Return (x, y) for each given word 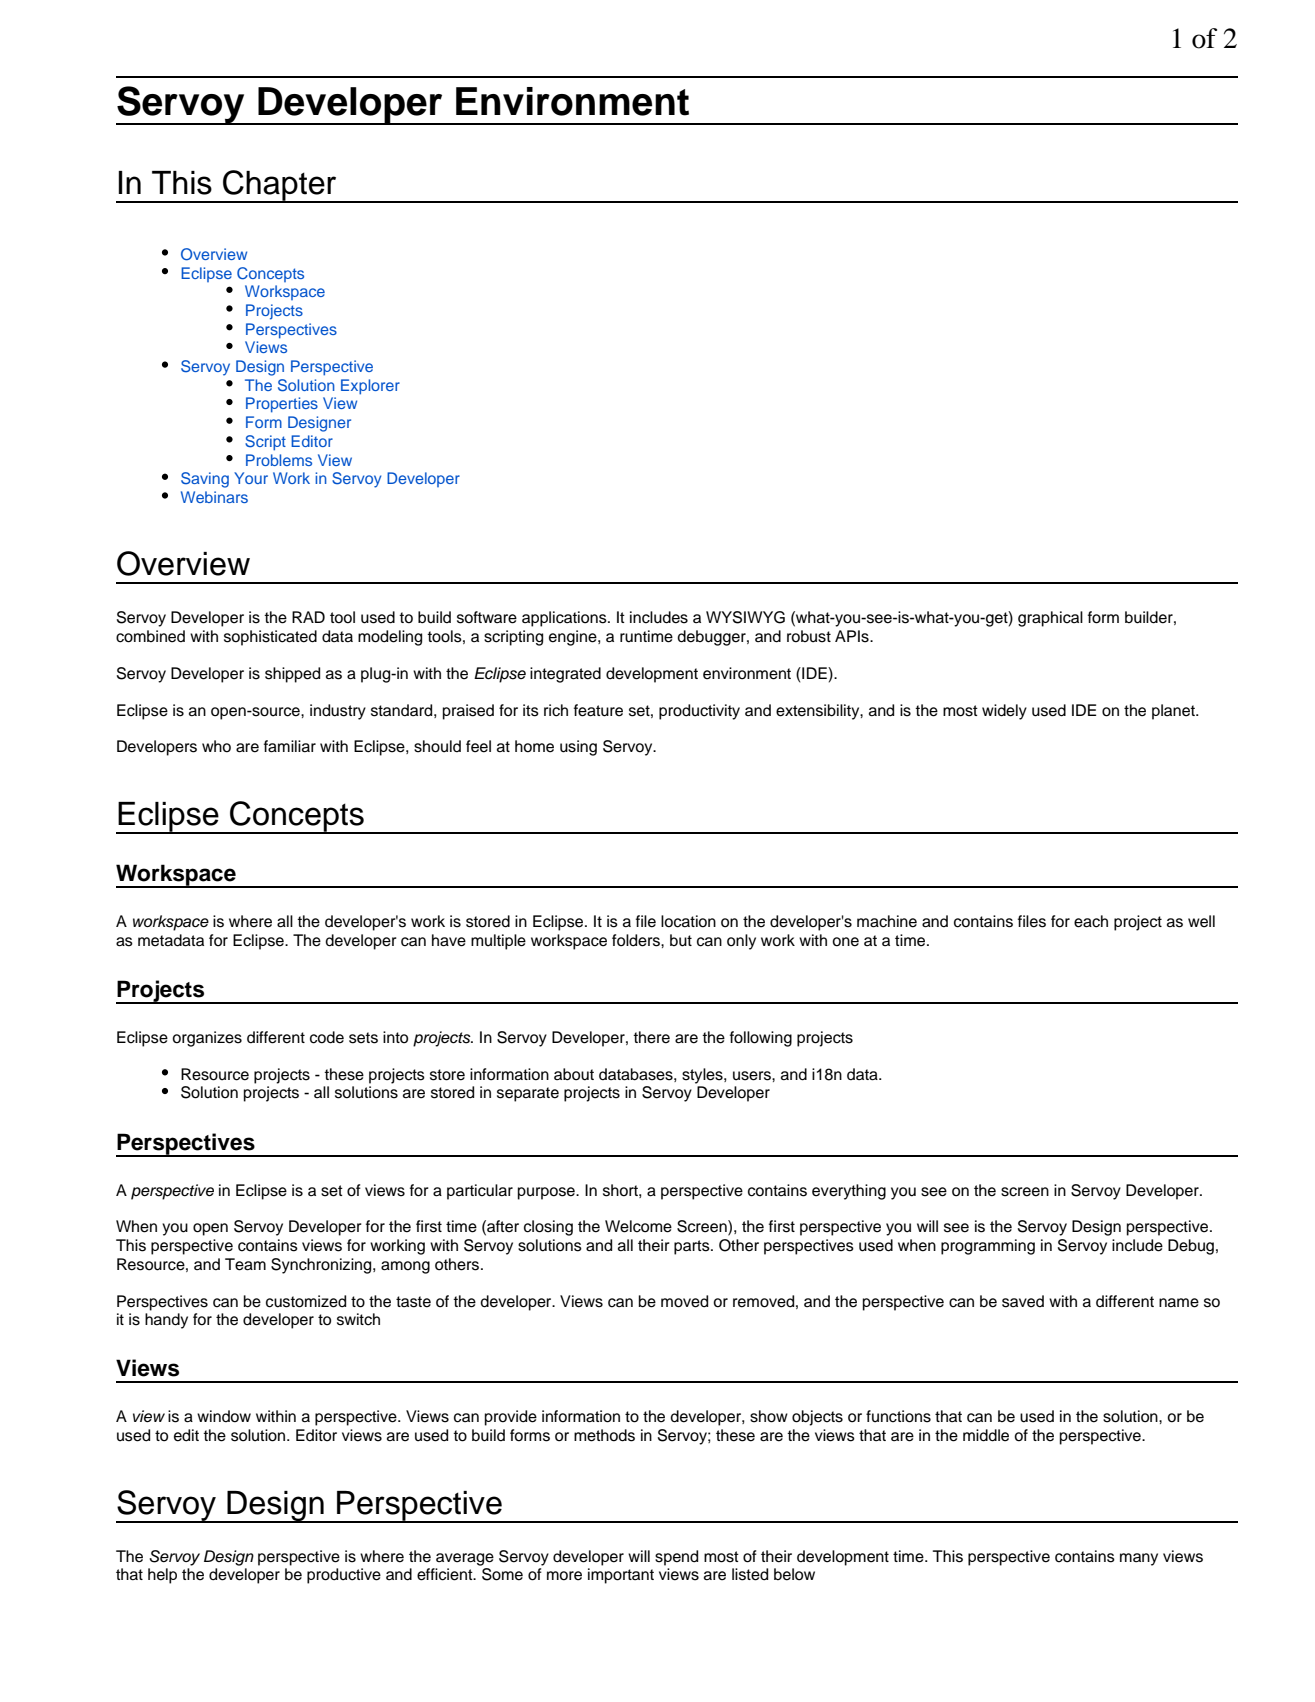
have (449, 940)
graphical (1050, 619)
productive (344, 1576)
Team (245, 1264)
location (688, 921)
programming (988, 1247)
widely (1004, 712)
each (1091, 921)
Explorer (370, 387)
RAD (308, 617)
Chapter (280, 186)
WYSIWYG (745, 617)
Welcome (638, 1226)
